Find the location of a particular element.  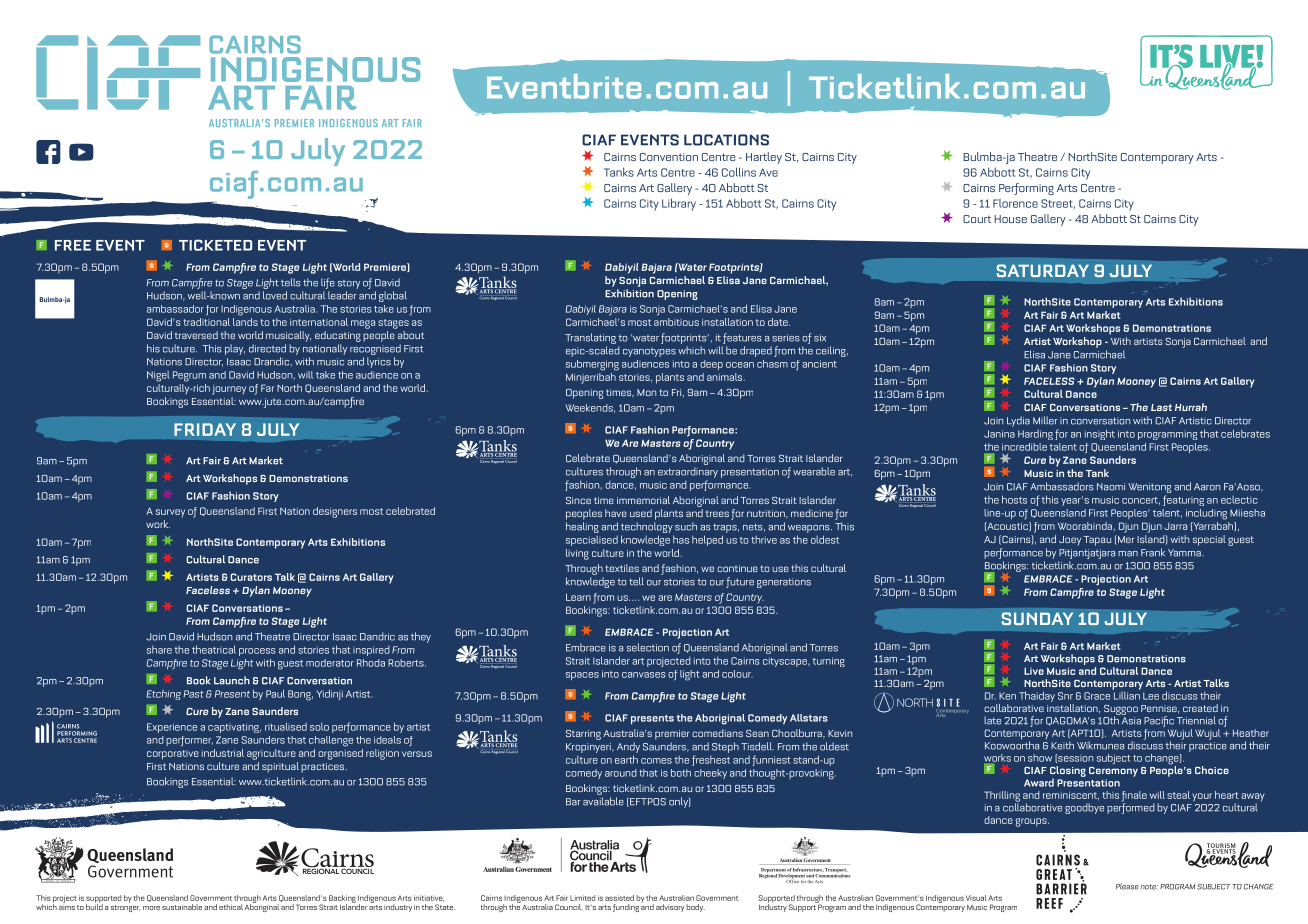

technology is located at coordinates (647, 529).
